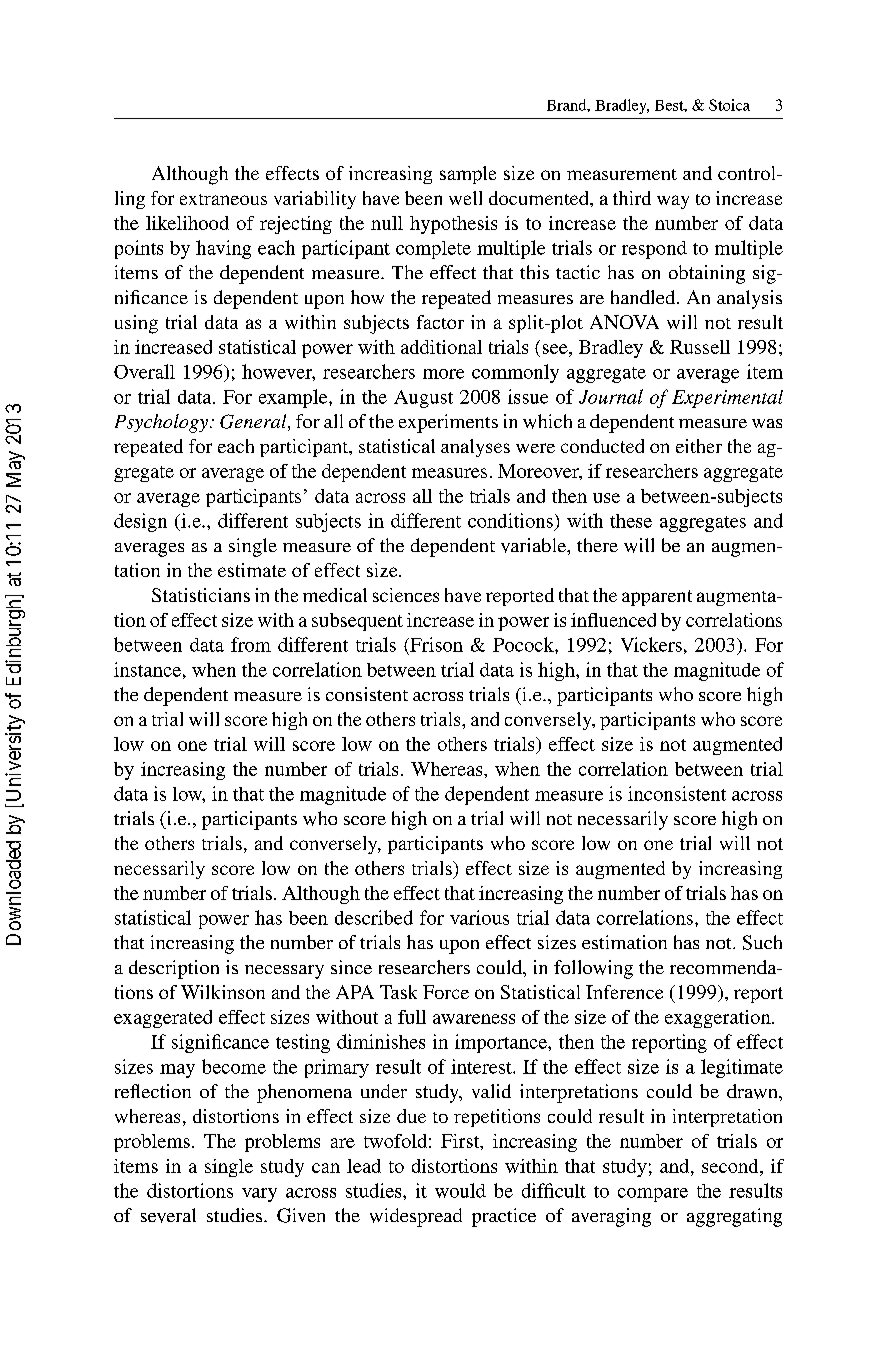  I want to click on Inference, so click(624, 992).
